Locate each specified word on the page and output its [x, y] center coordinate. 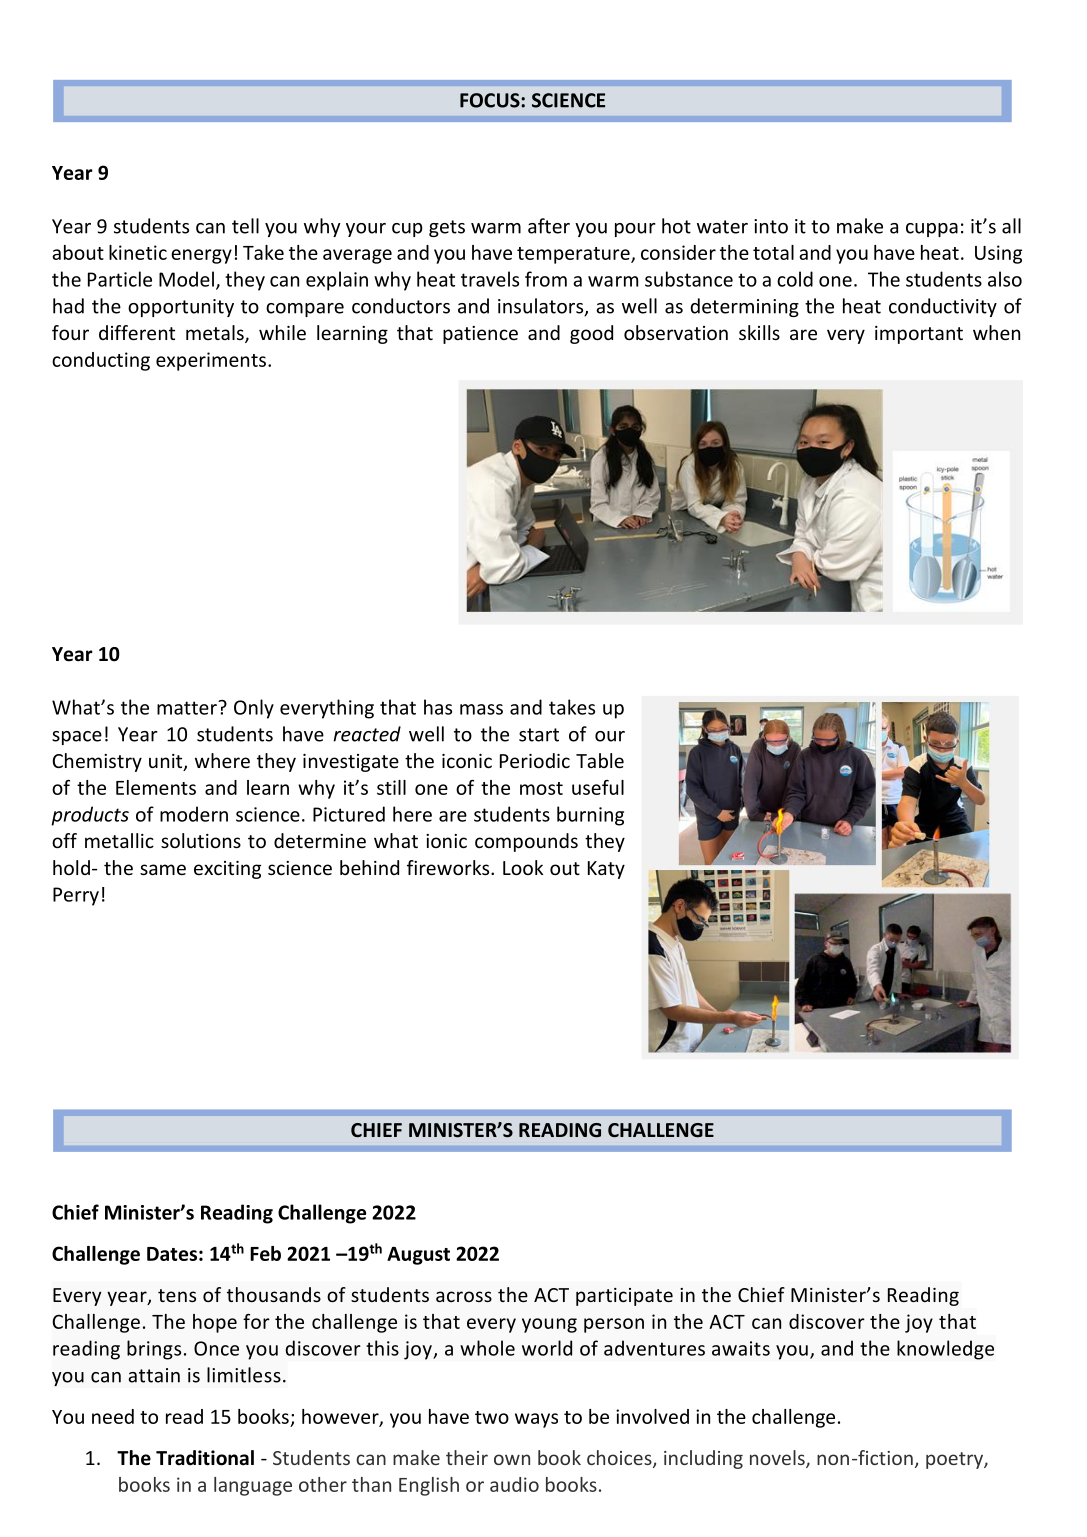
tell [245, 226]
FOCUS [491, 100]
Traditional [205, 1458]
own [512, 1459]
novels [778, 1459]
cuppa [932, 230]
